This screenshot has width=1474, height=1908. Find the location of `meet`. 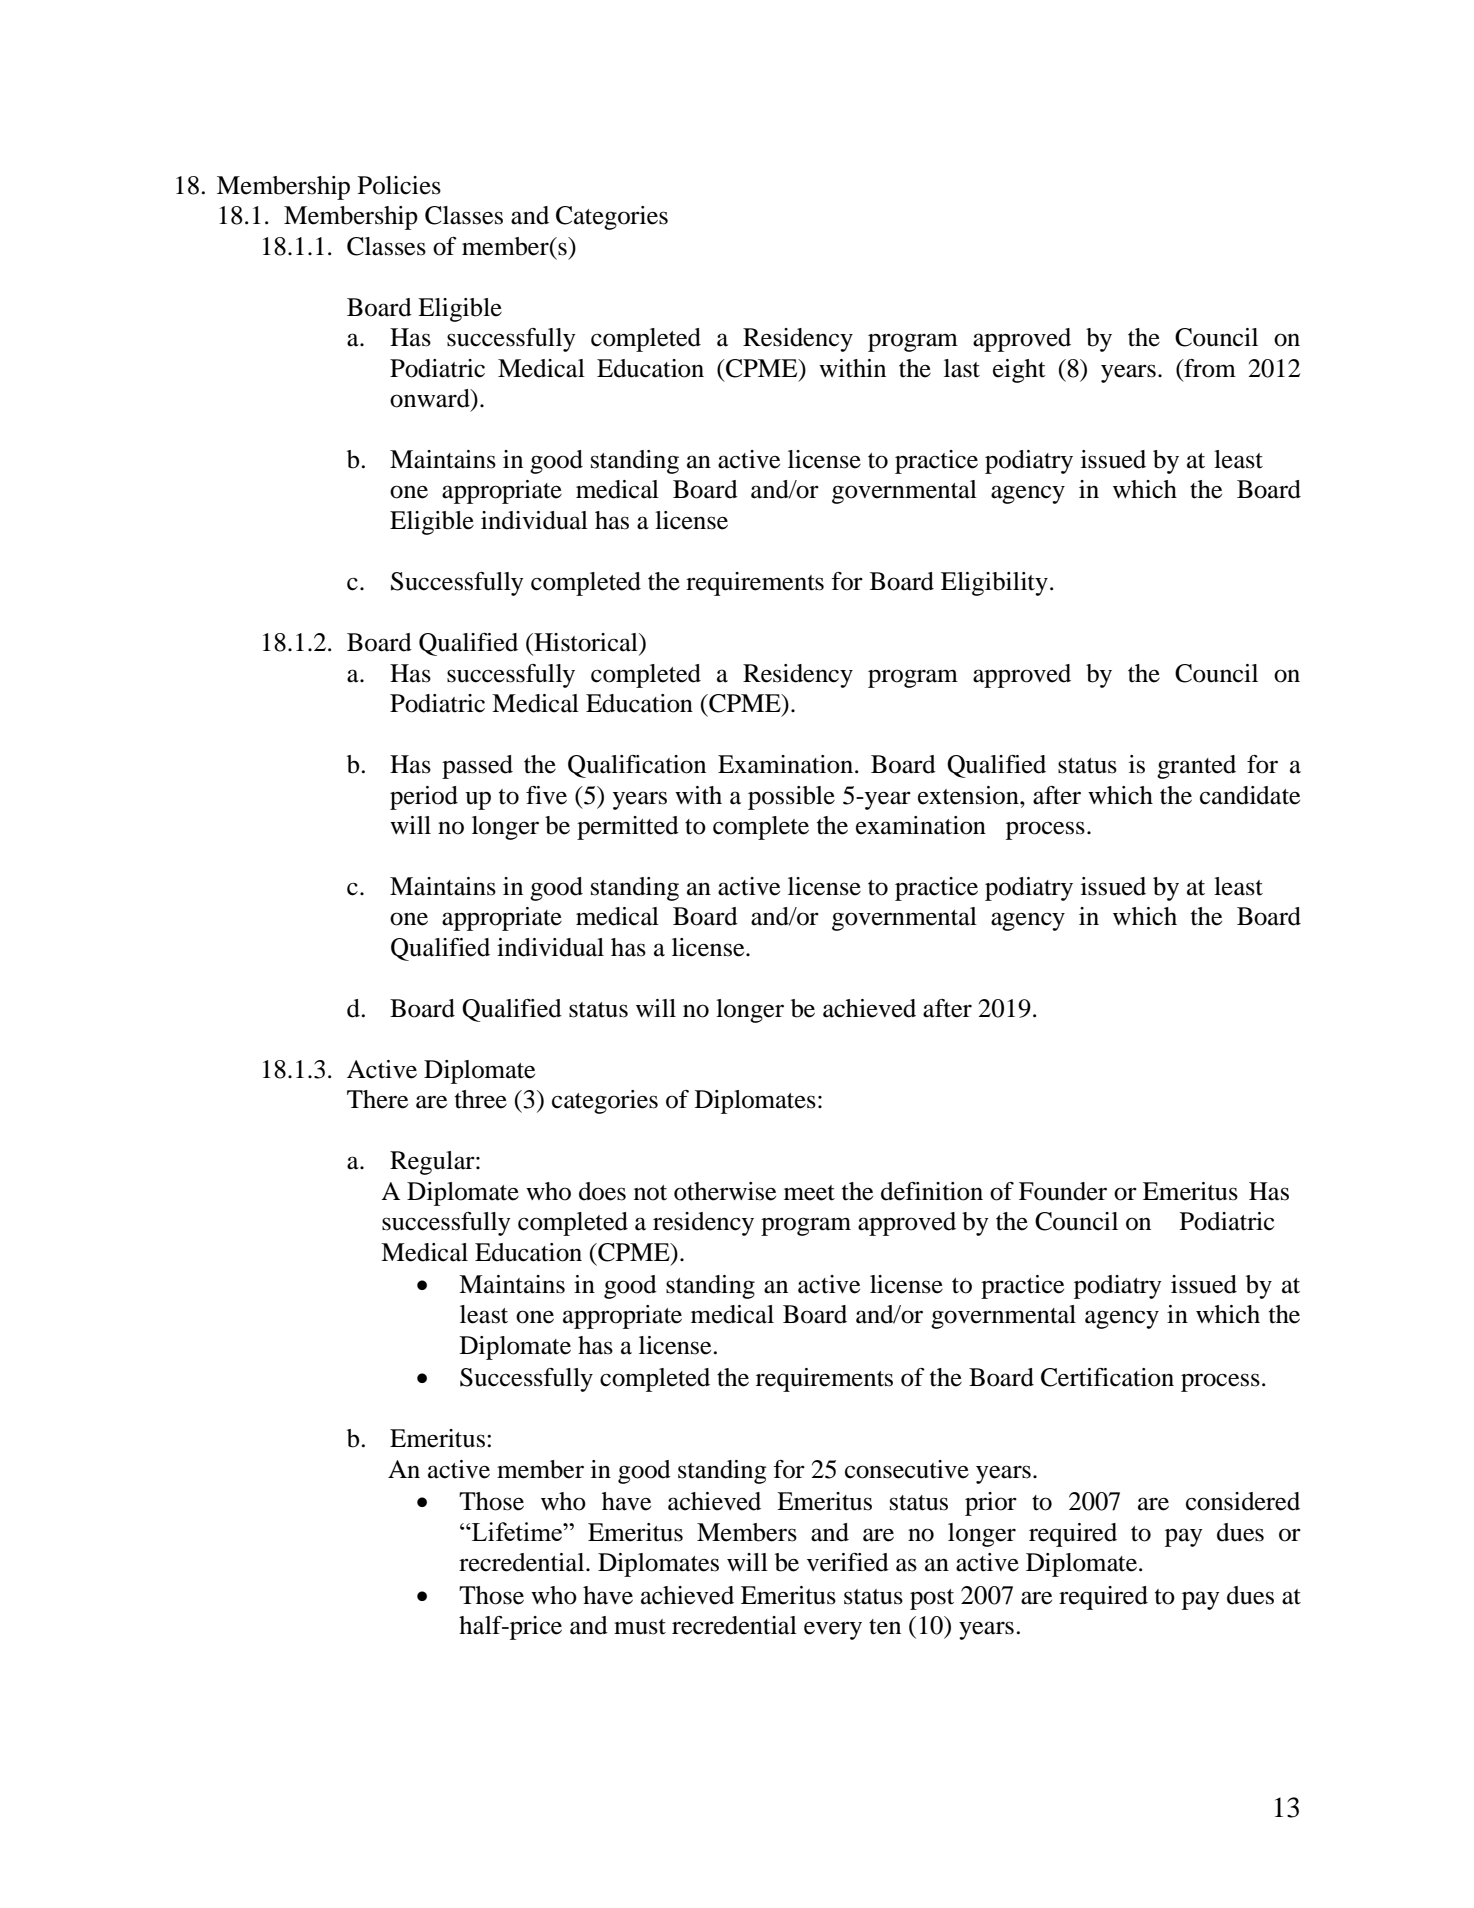

meet is located at coordinates (809, 1193).
